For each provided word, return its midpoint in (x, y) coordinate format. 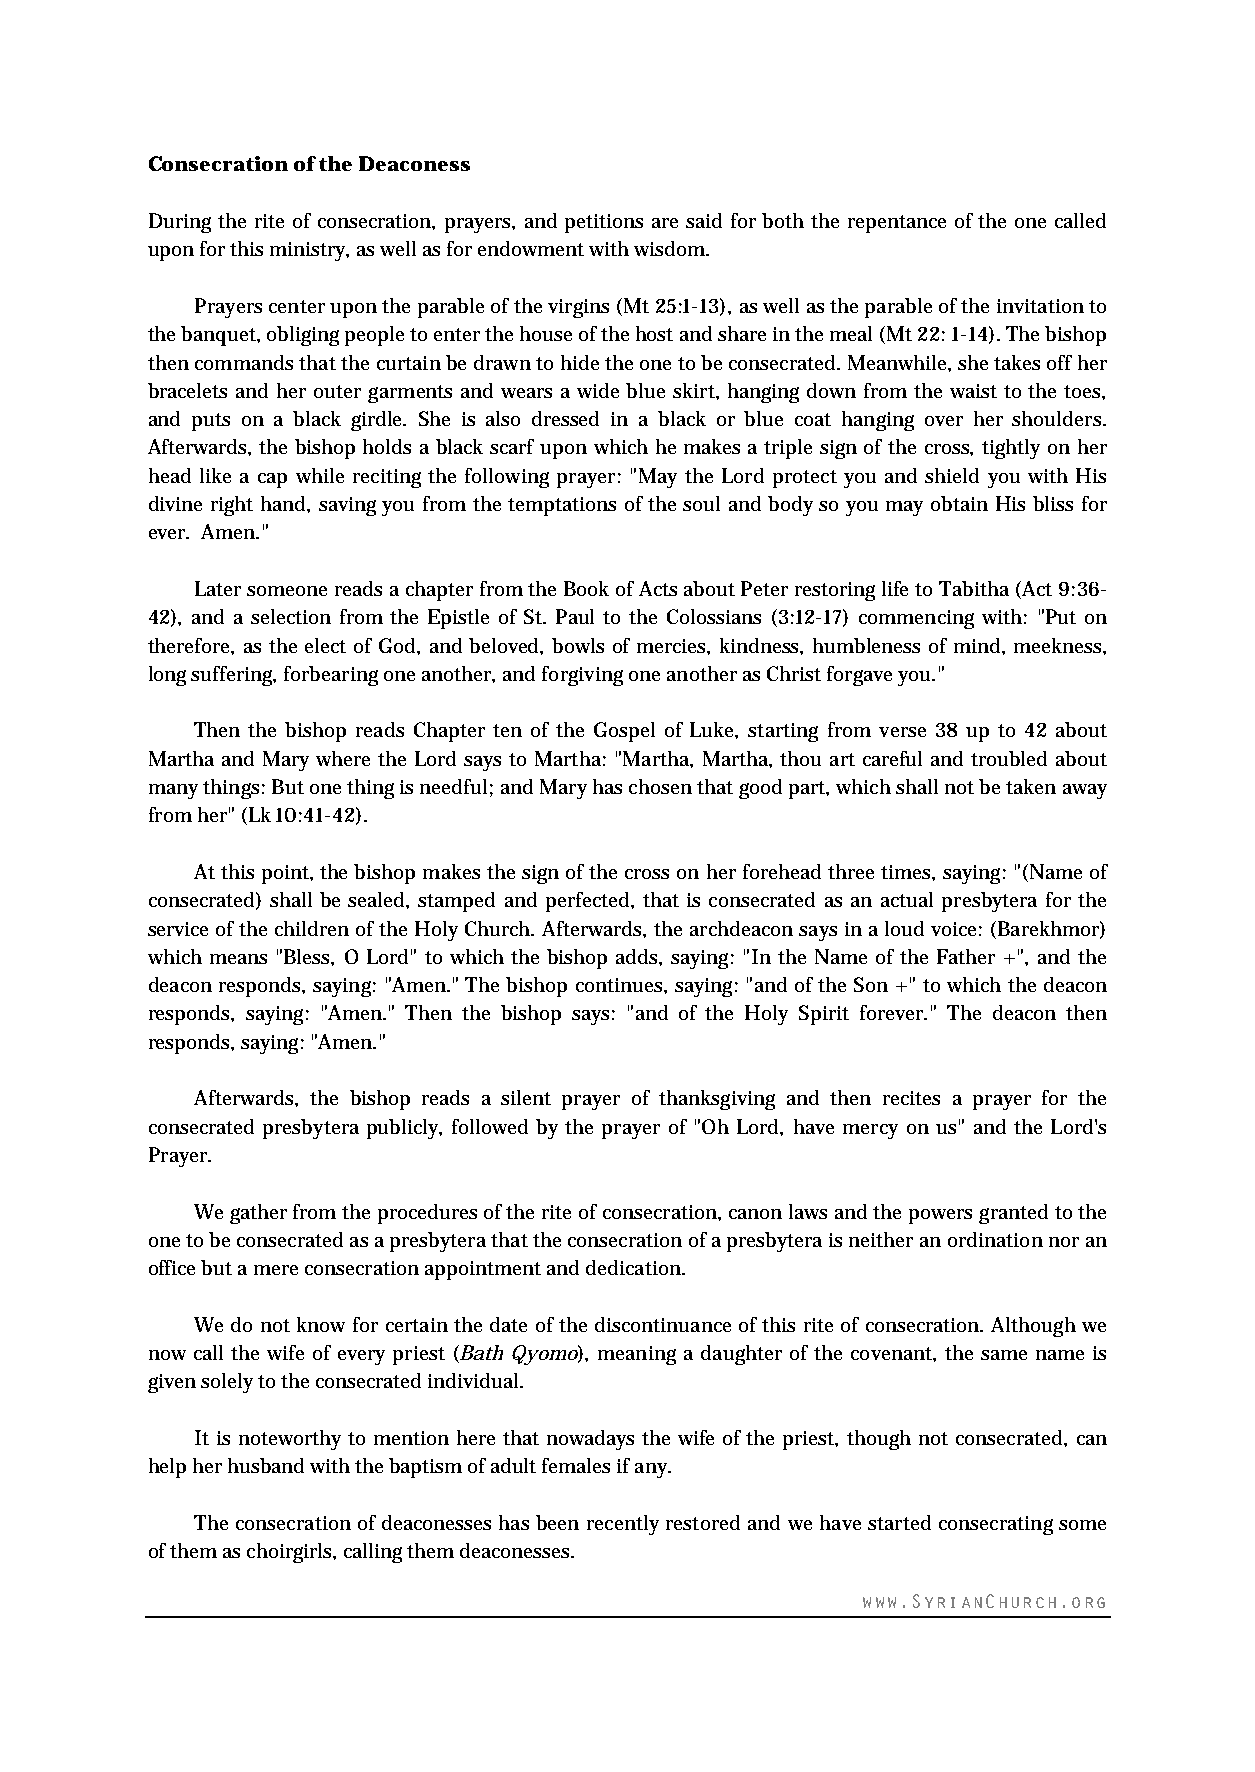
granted (1013, 1214)
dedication (635, 1267)
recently (623, 1525)
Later (218, 588)
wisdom (671, 248)
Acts (658, 588)
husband (266, 1465)
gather (258, 1214)
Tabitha (974, 588)
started (899, 1522)
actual (907, 899)
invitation (1040, 306)
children (312, 928)
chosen (660, 786)
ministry (309, 251)
